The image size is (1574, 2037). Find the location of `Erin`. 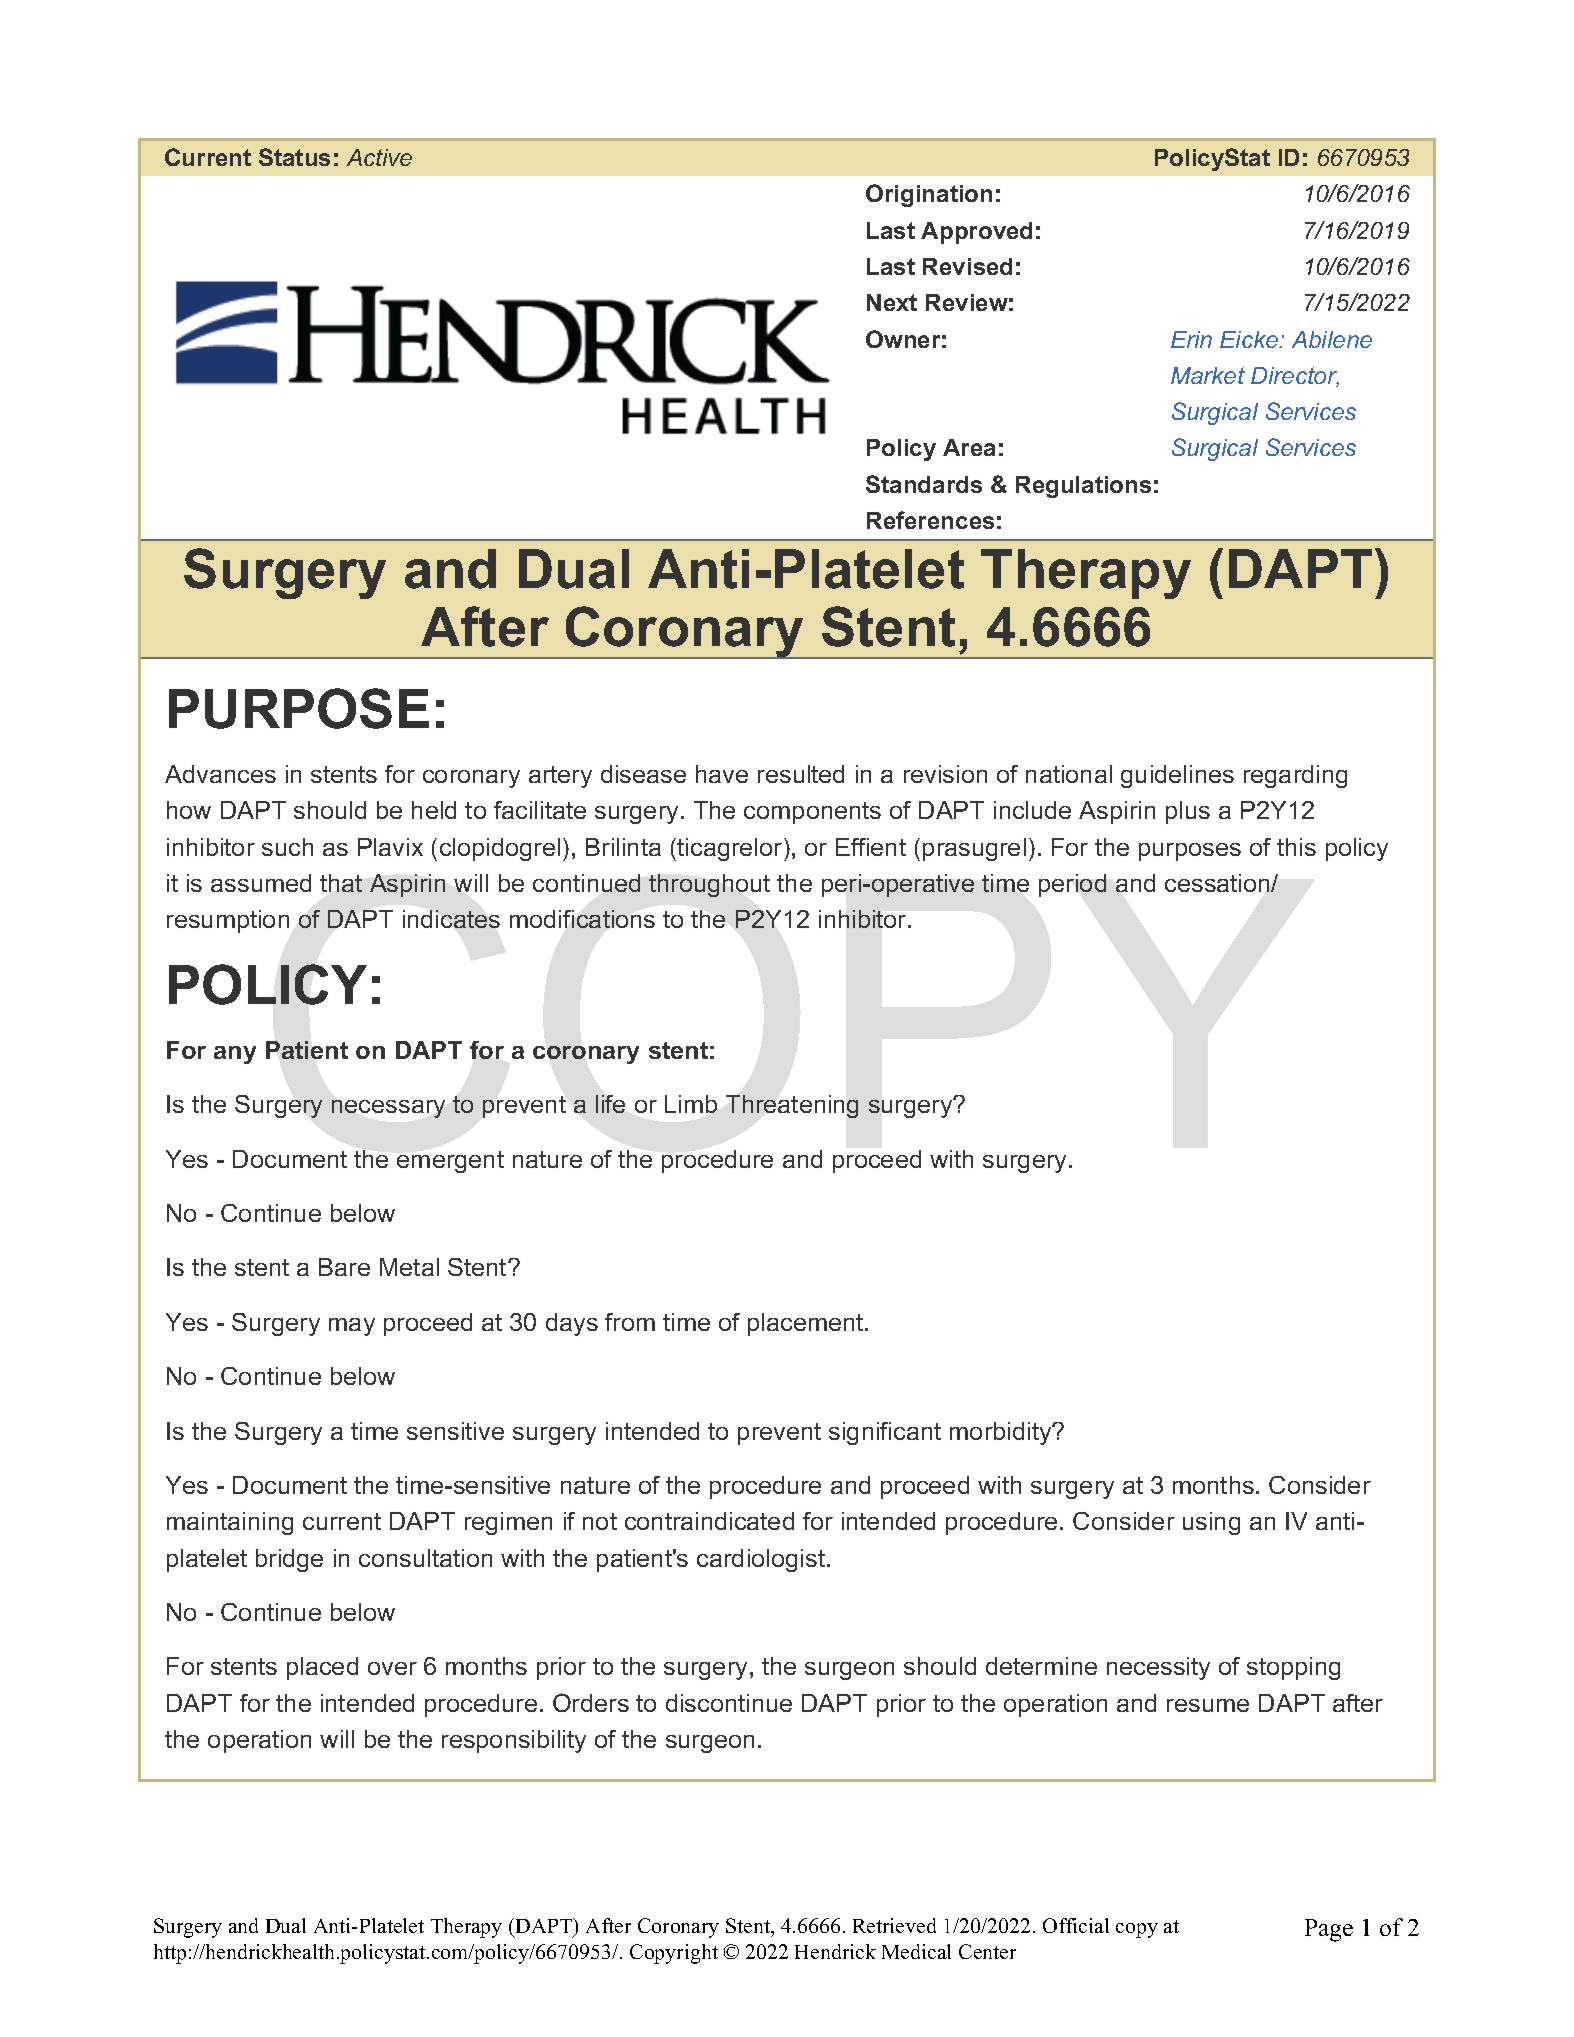

Erin is located at coordinates (1191, 339).
